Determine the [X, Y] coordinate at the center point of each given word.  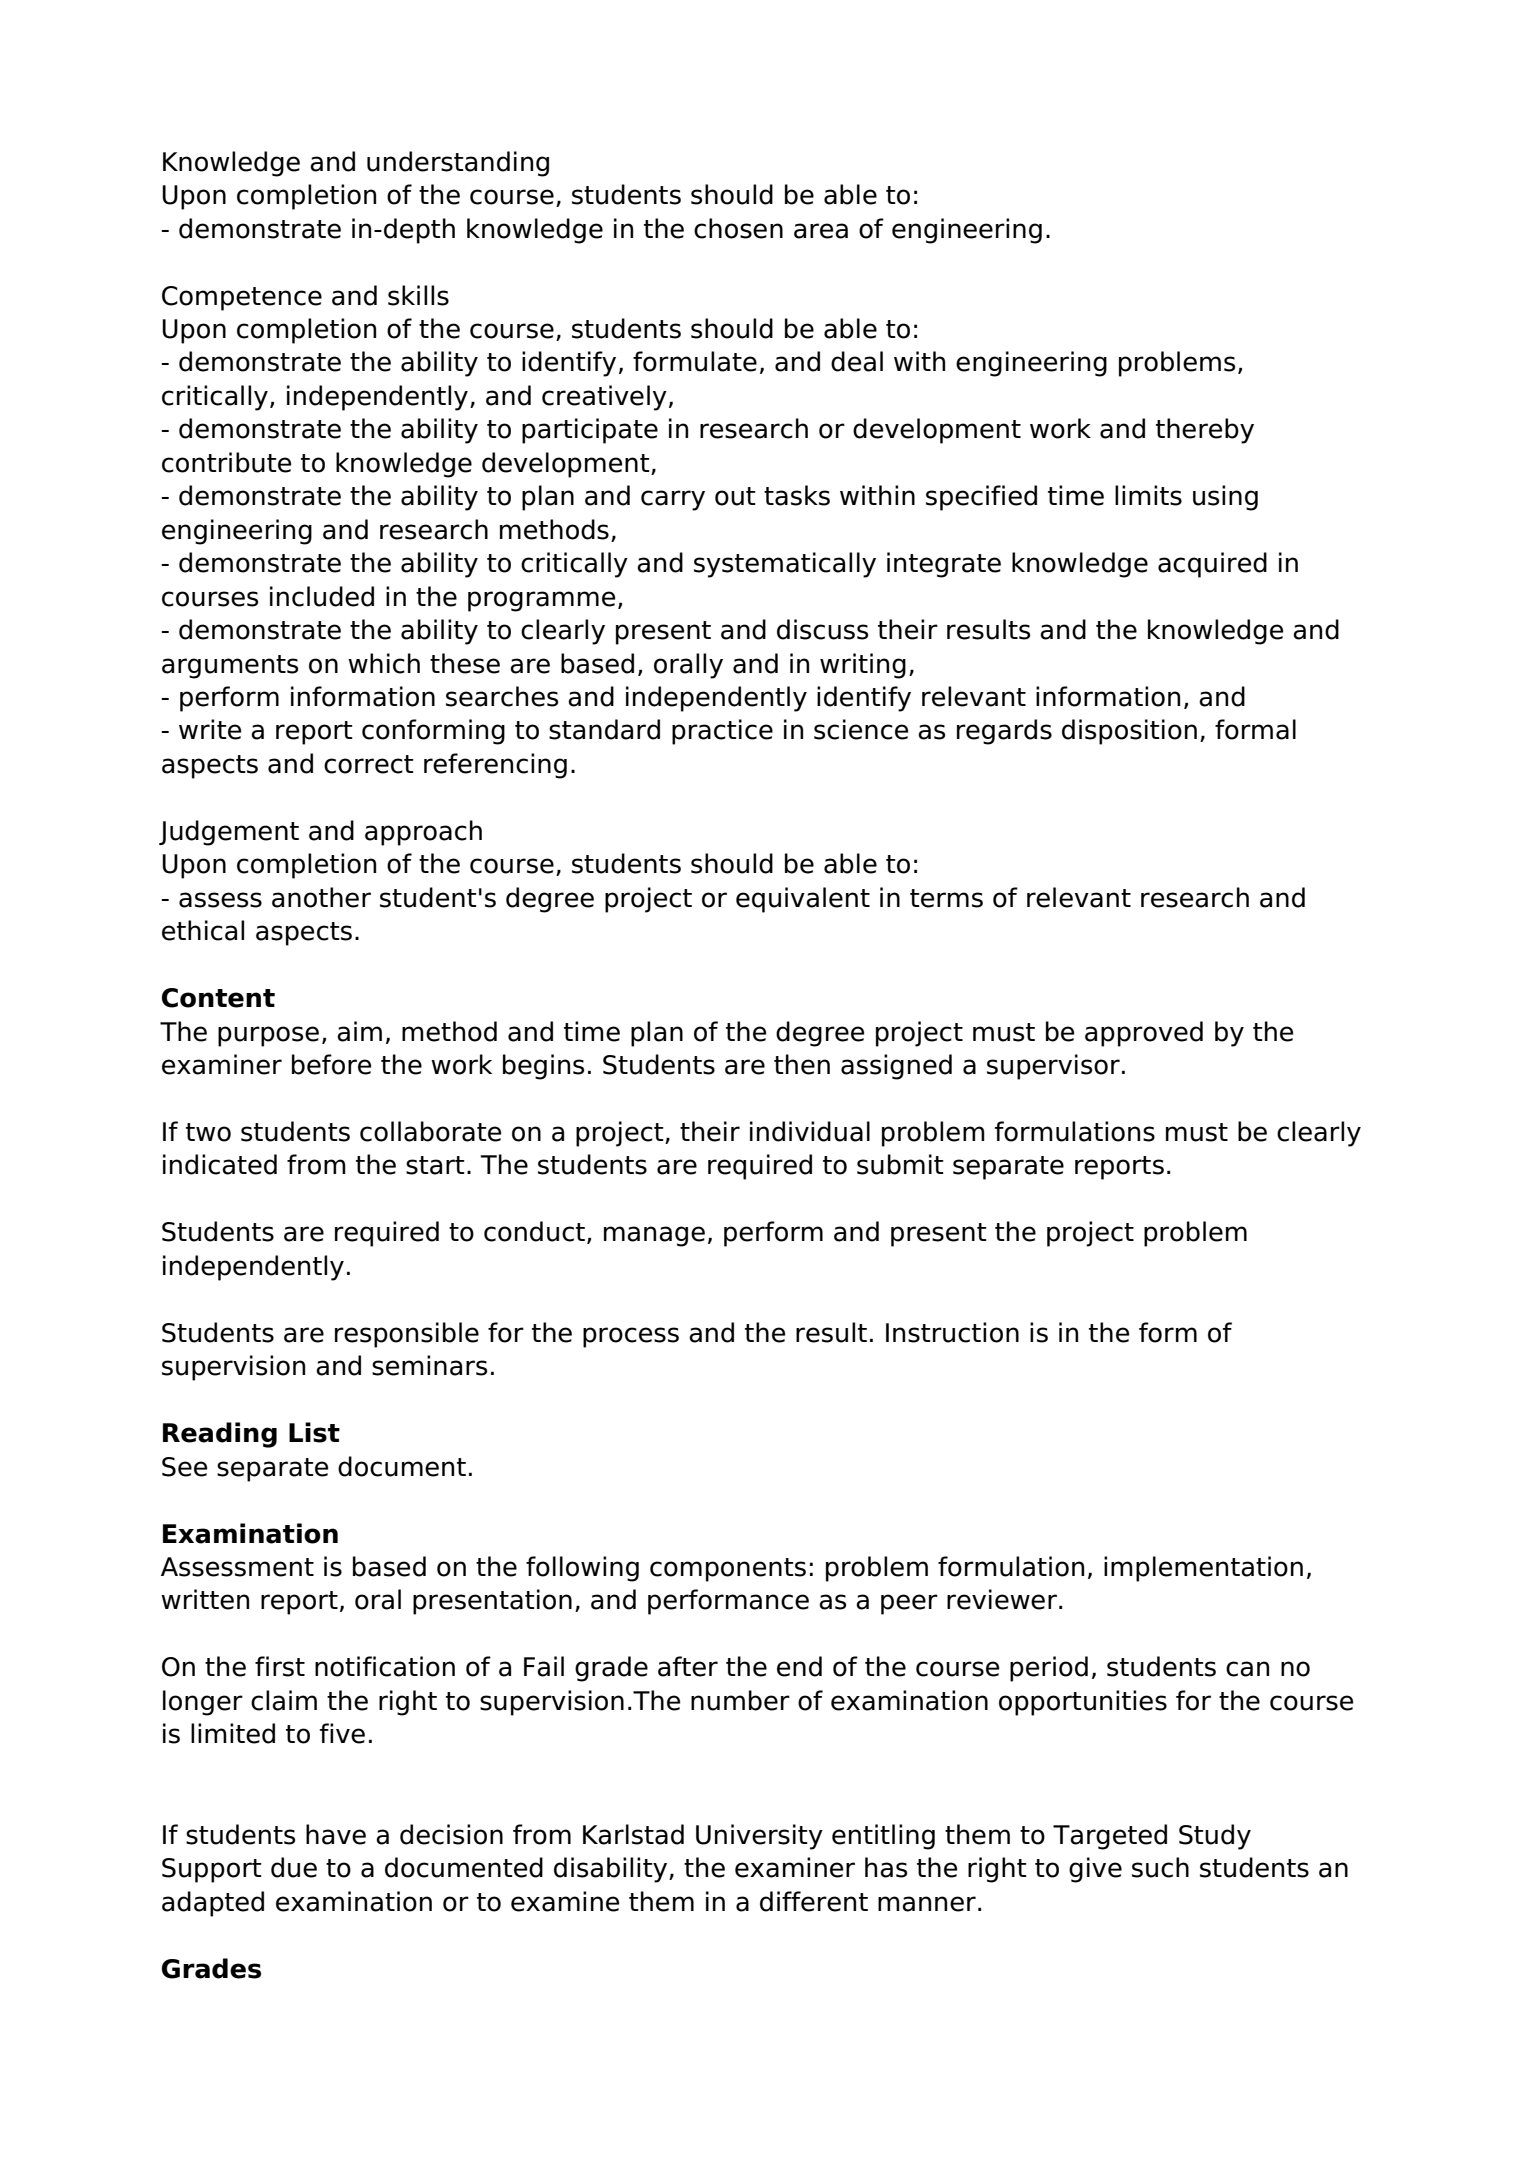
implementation [1203, 1569]
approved [1144, 1034]
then [802, 1064]
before [331, 1064]
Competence [242, 298]
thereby [1205, 431]
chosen [738, 228]
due [294, 1867]
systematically [785, 565]
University [759, 1837]
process [631, 1337]
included [322, 596]
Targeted [1110, 1837]
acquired [1212, 565]
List [314, 1432]
